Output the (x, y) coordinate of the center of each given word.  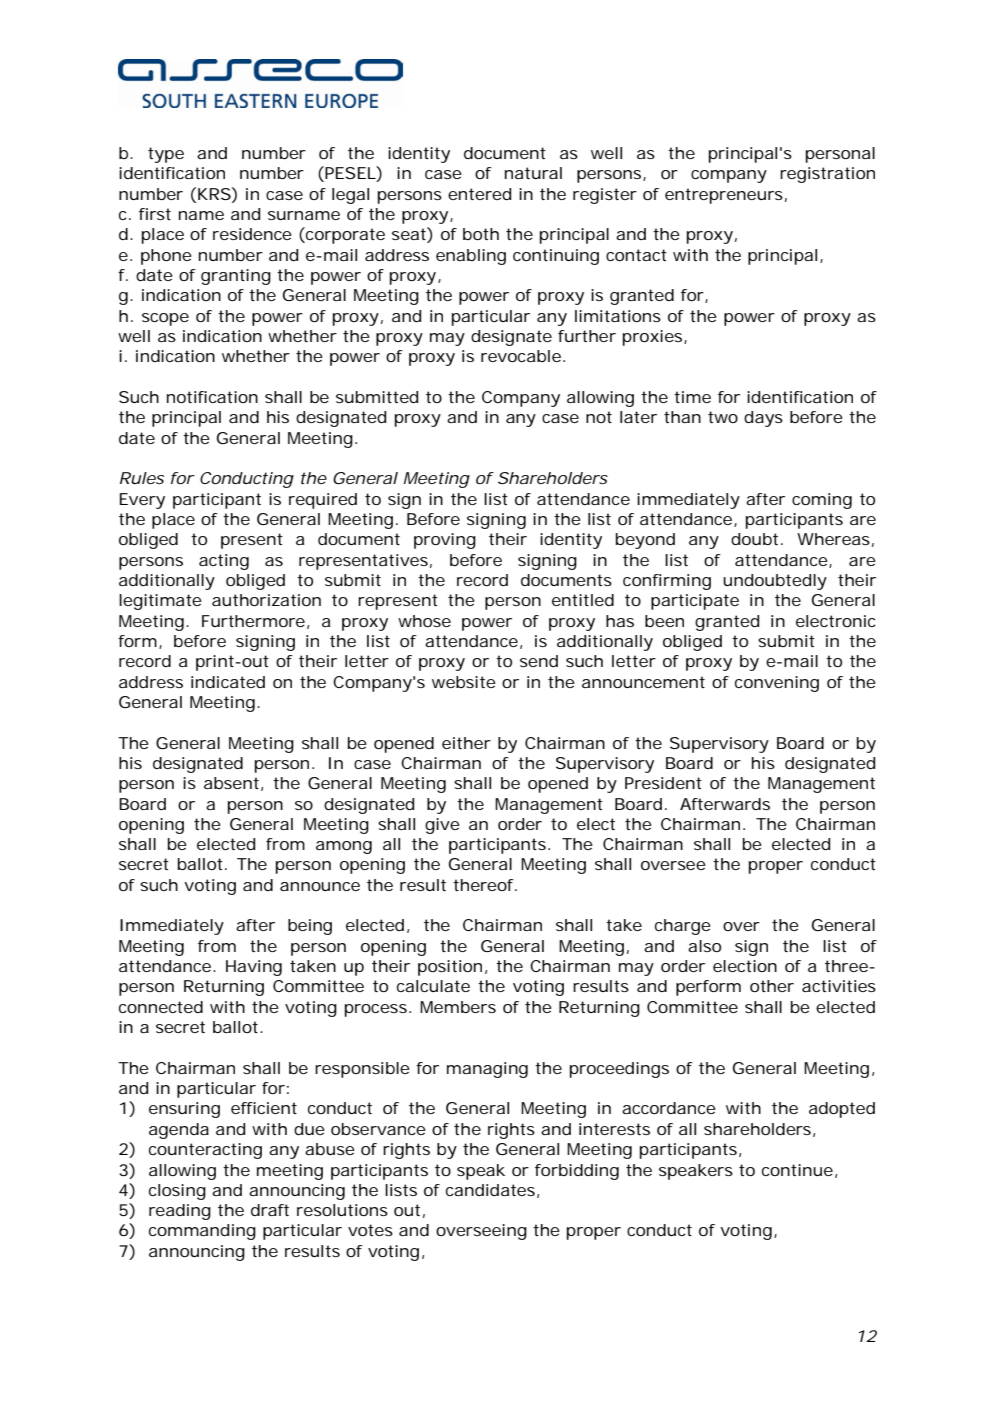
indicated (228, 682)
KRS (214, 194)
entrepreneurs (724, 196)
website (464, 682)
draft (270, 1210)
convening (777, 684)
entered (479, 194)
